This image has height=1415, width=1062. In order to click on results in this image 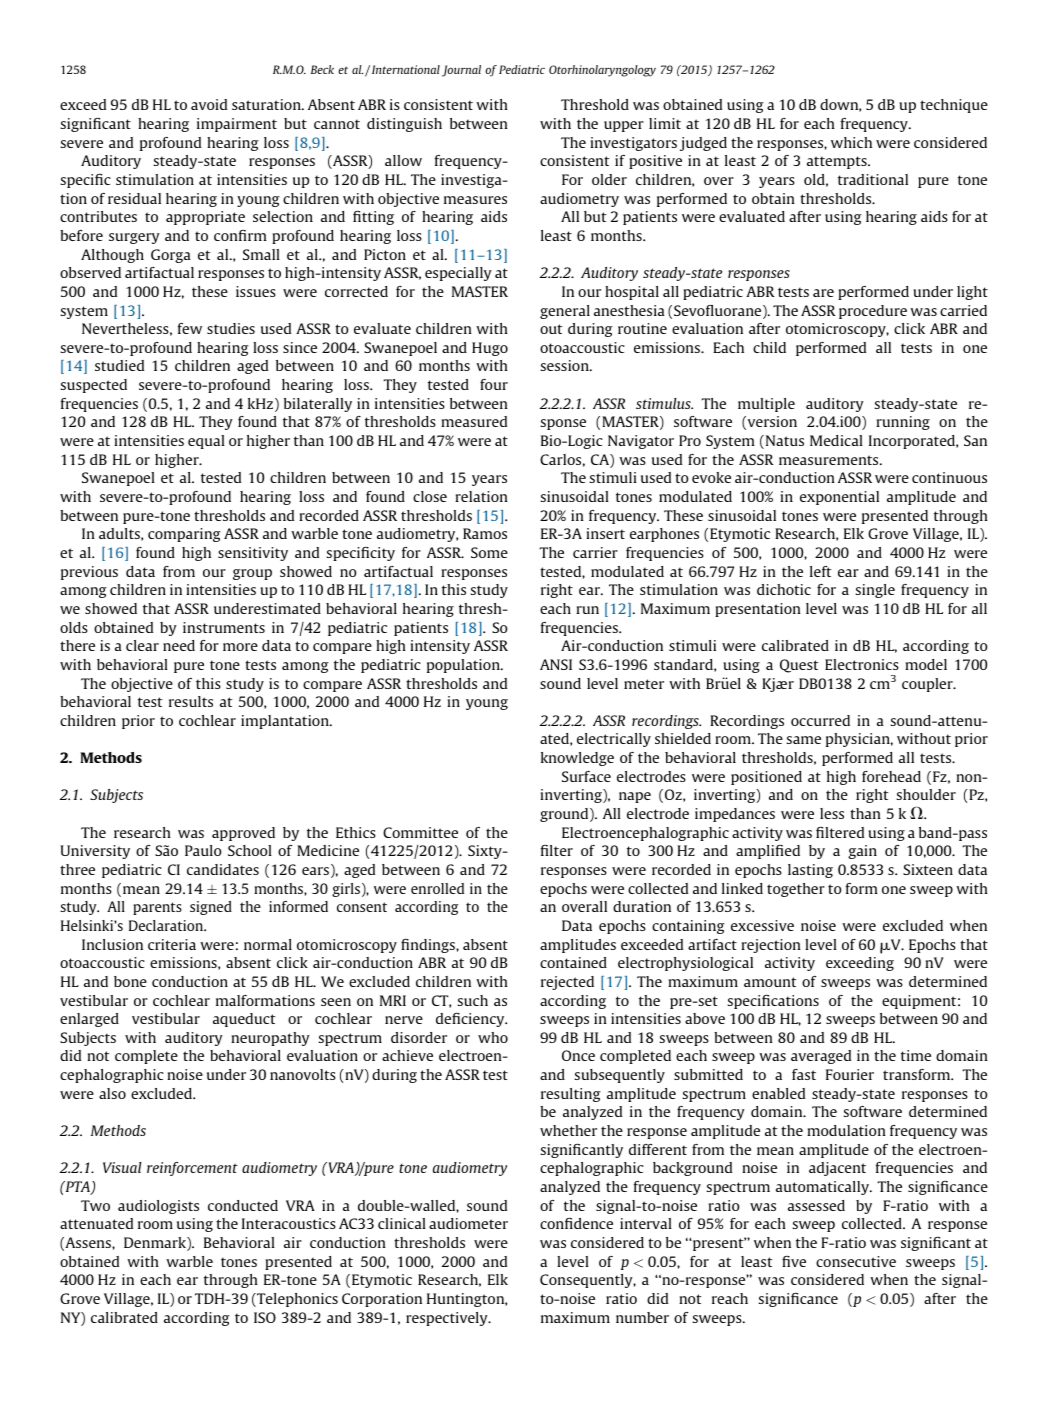, I will do `click(191, 701)`.
